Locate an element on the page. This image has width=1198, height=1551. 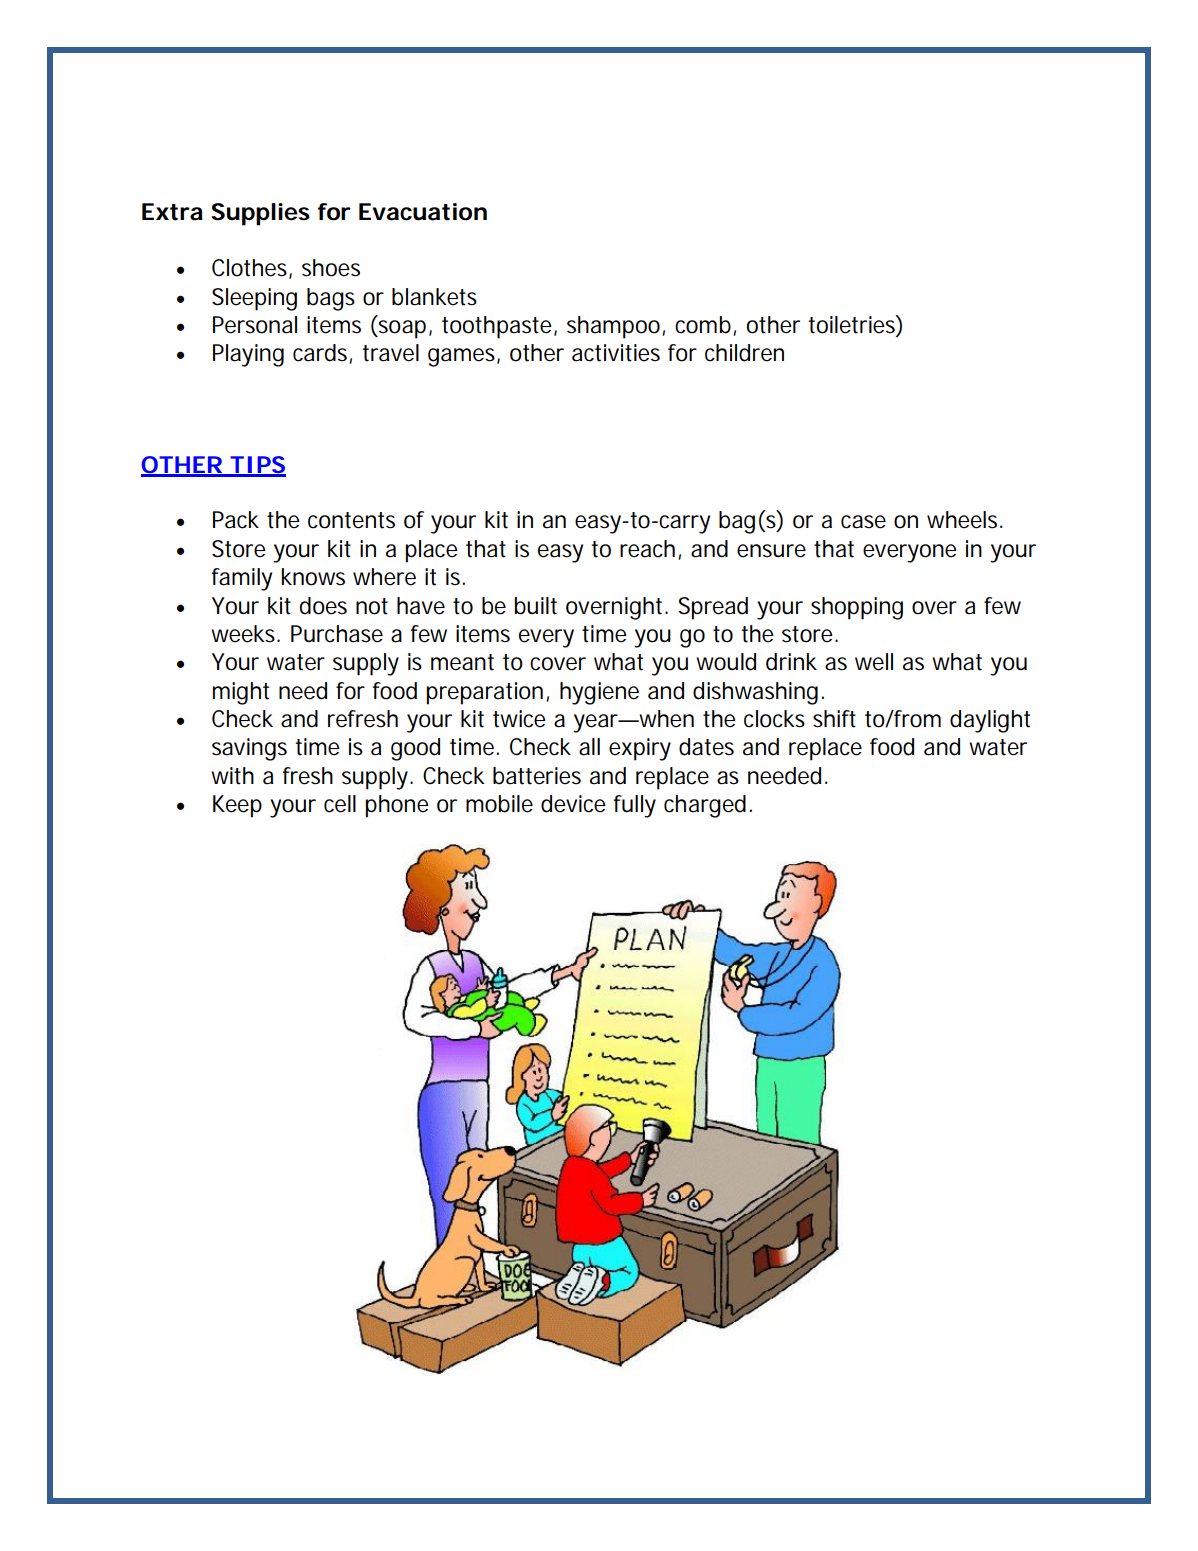
children is located at coordinates (744, 353).
